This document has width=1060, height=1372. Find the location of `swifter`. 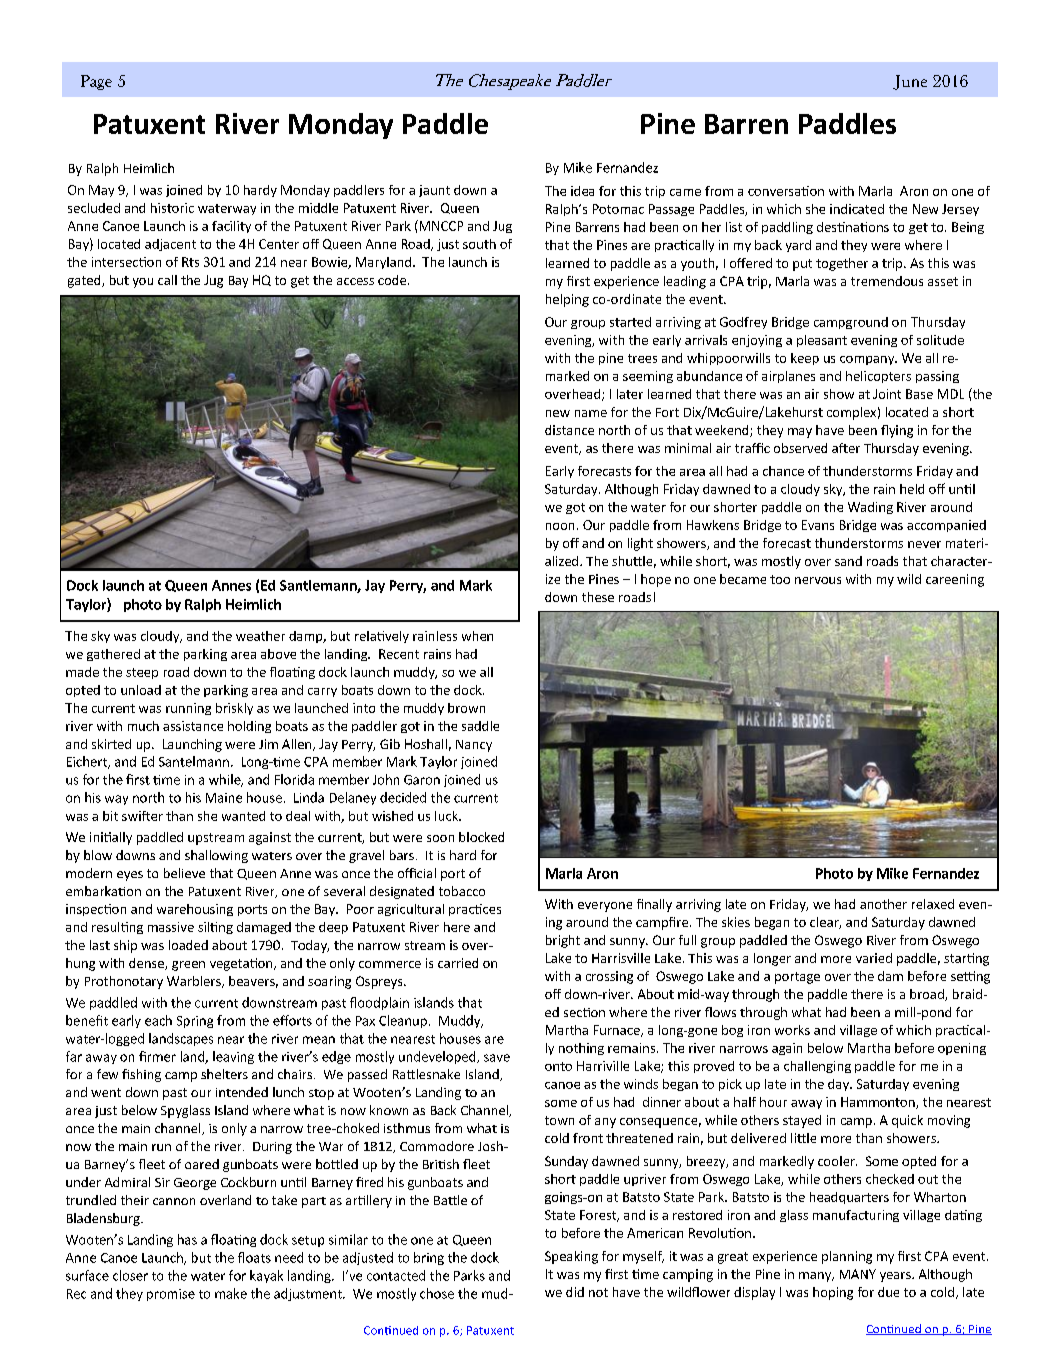

swifter is located at coordinates (142, 816).
